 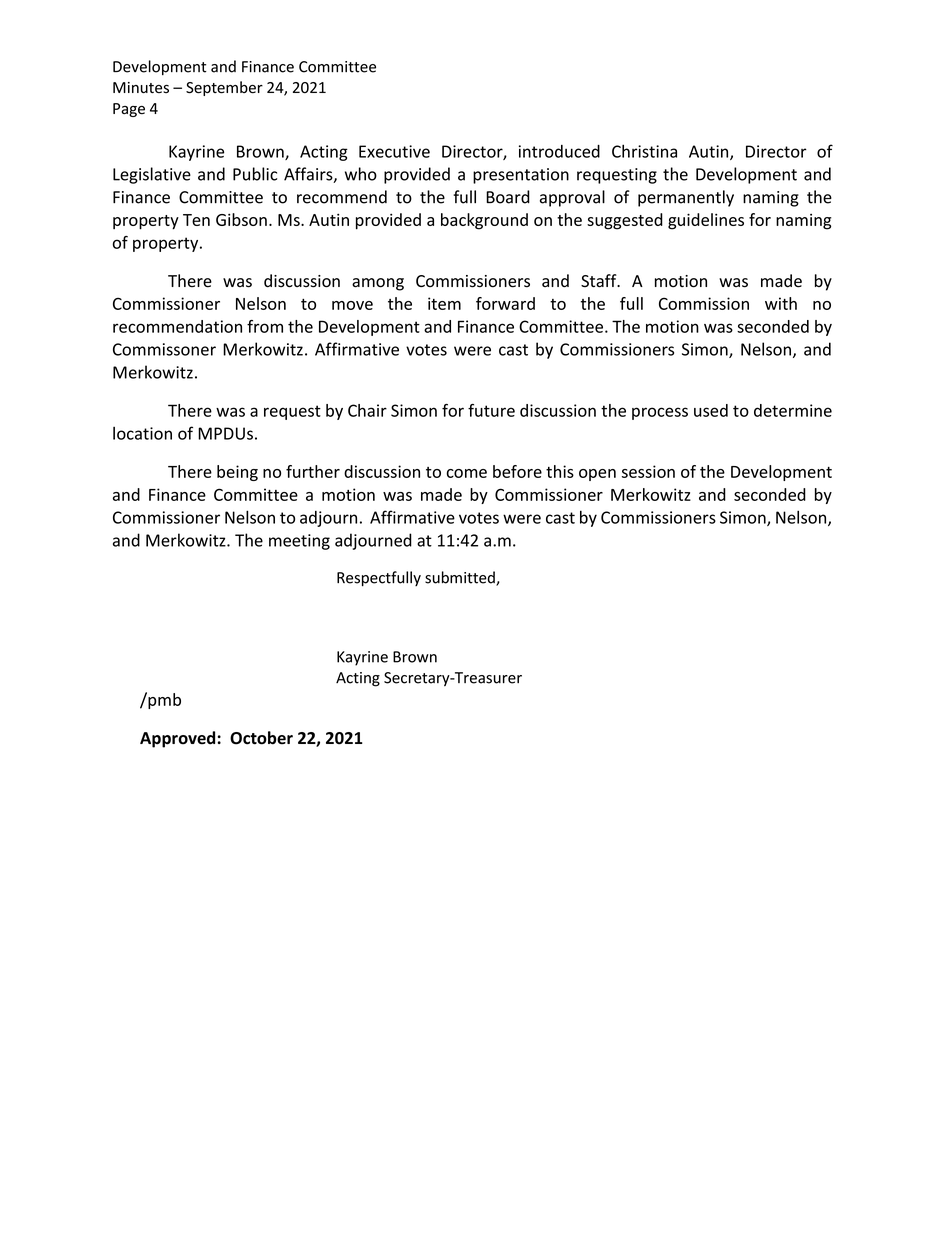 What do you see at coordinates (597, 475) in the screenshot?
I see `open` at bounding box center [597, 475].
